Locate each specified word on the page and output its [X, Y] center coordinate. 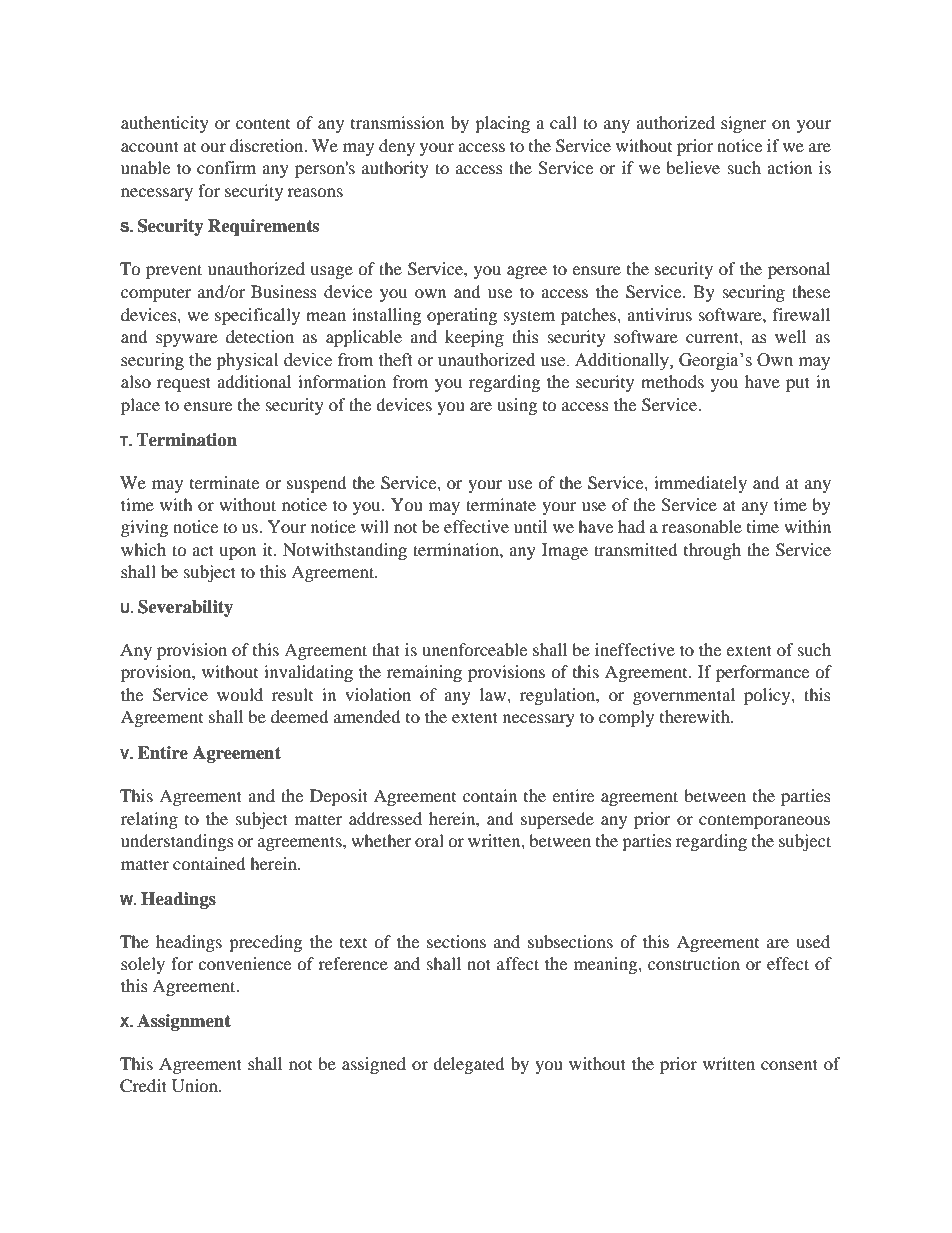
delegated [469, 1065]
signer [744, 124]
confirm [226, 167]
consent [789, 1064]
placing [502, 124]
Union [196, 1086]
